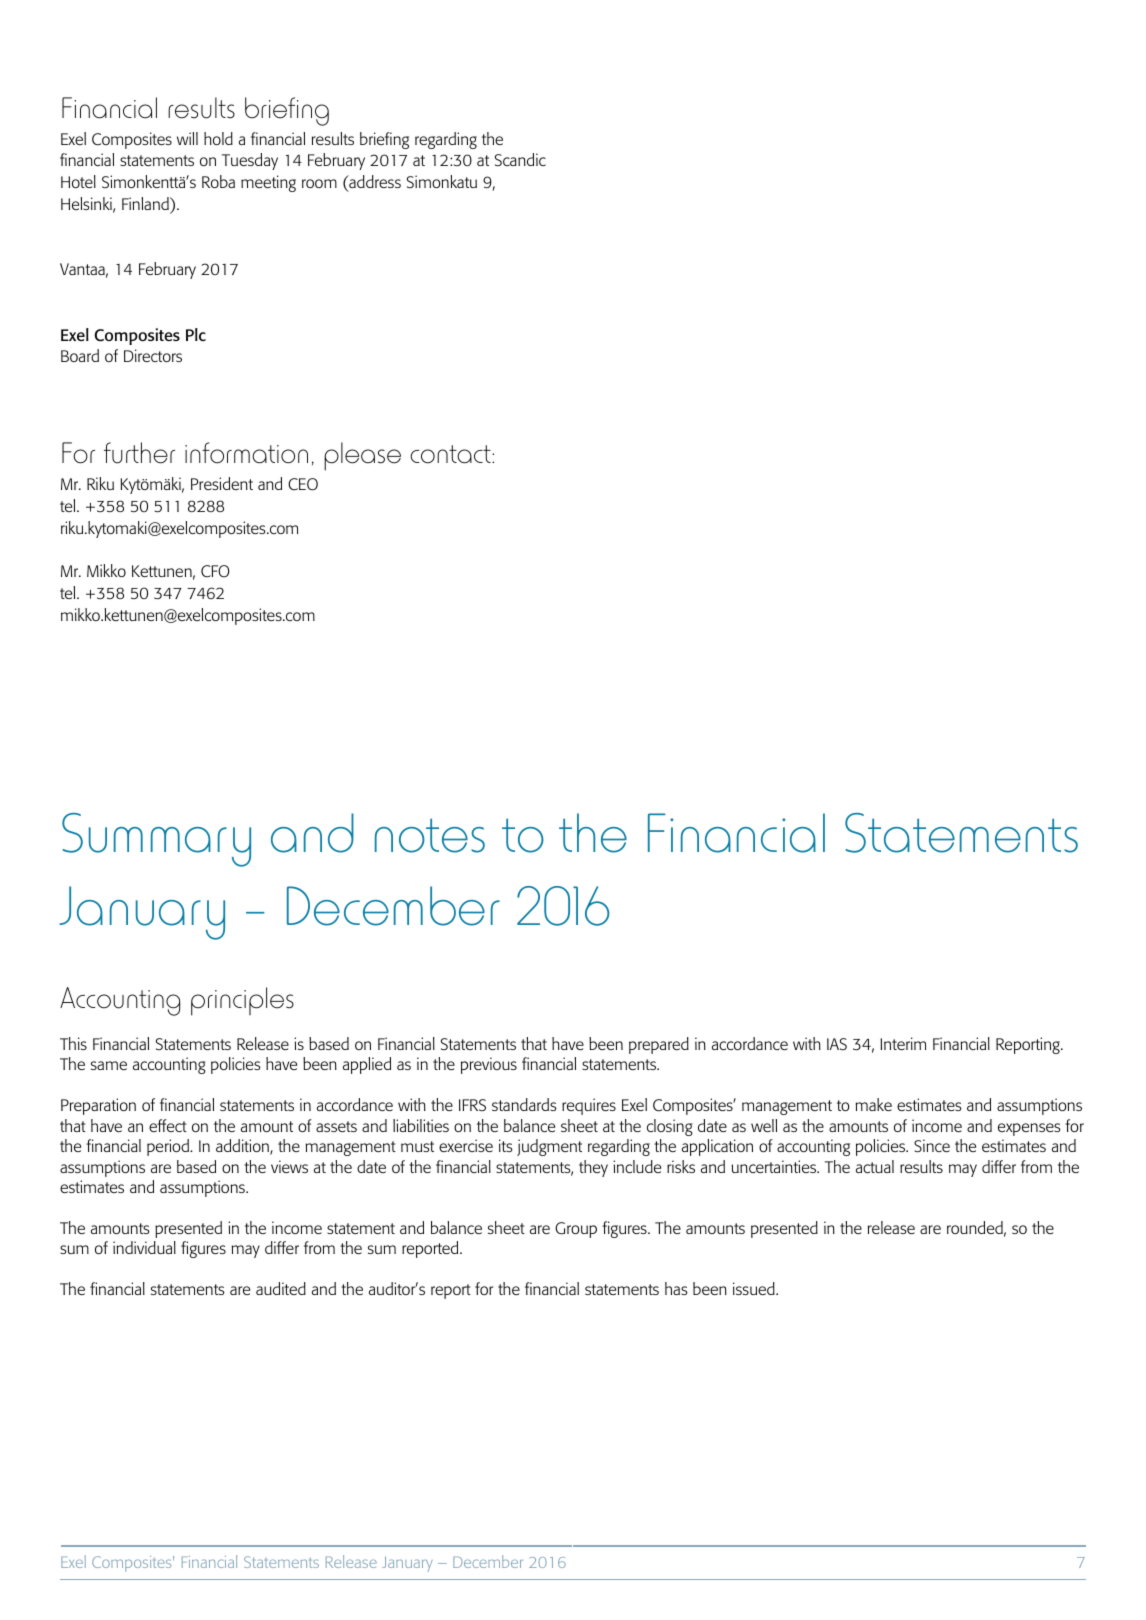 The width and height of the screenshot is (1146, 1620). What do you see at coordinates (875, 1166) in the screenshot?
I see `actual` at bounding box center [875, 1166].
